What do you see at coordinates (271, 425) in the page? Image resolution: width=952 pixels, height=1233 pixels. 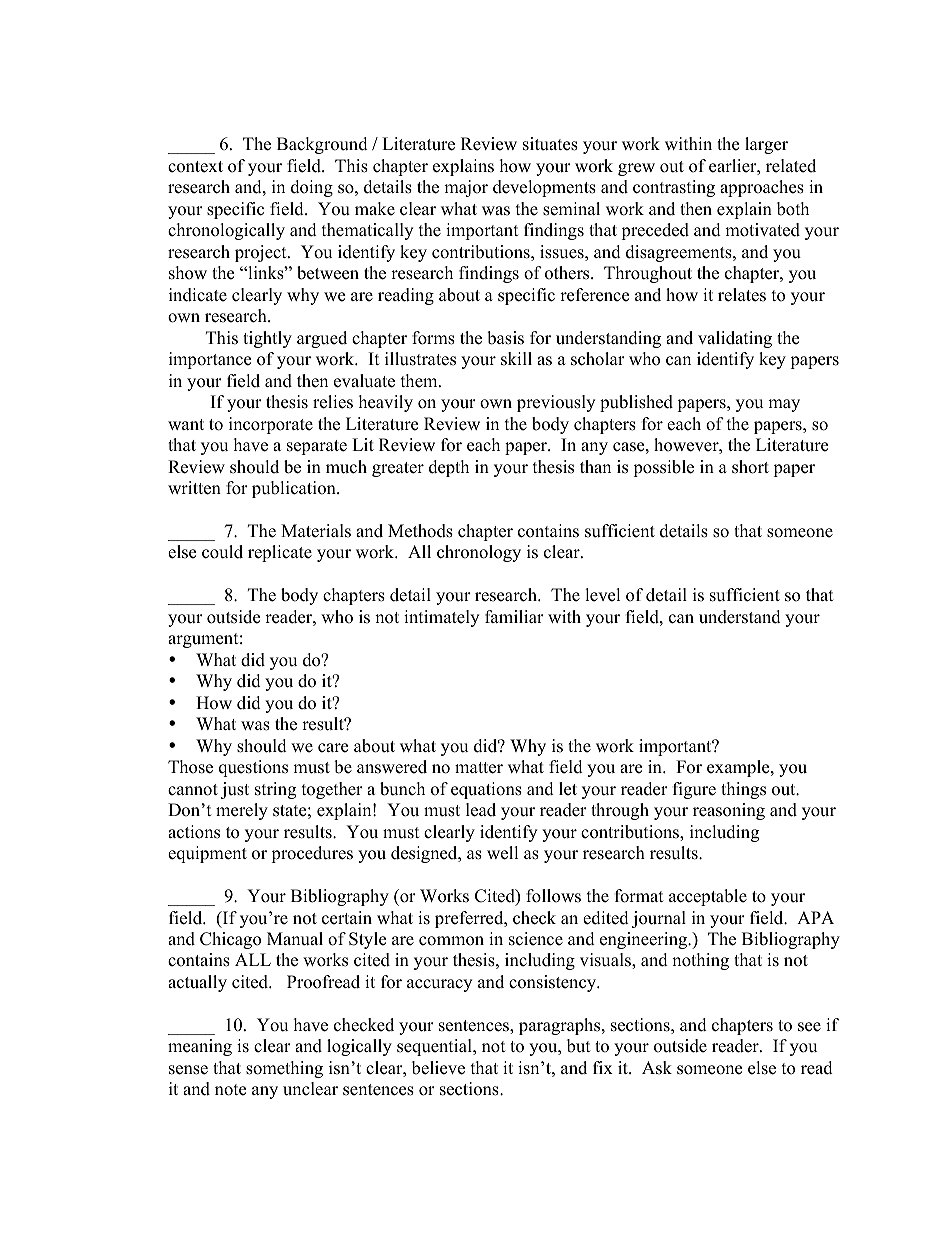 I see `incorporate` at bounding box center [271, 425].
